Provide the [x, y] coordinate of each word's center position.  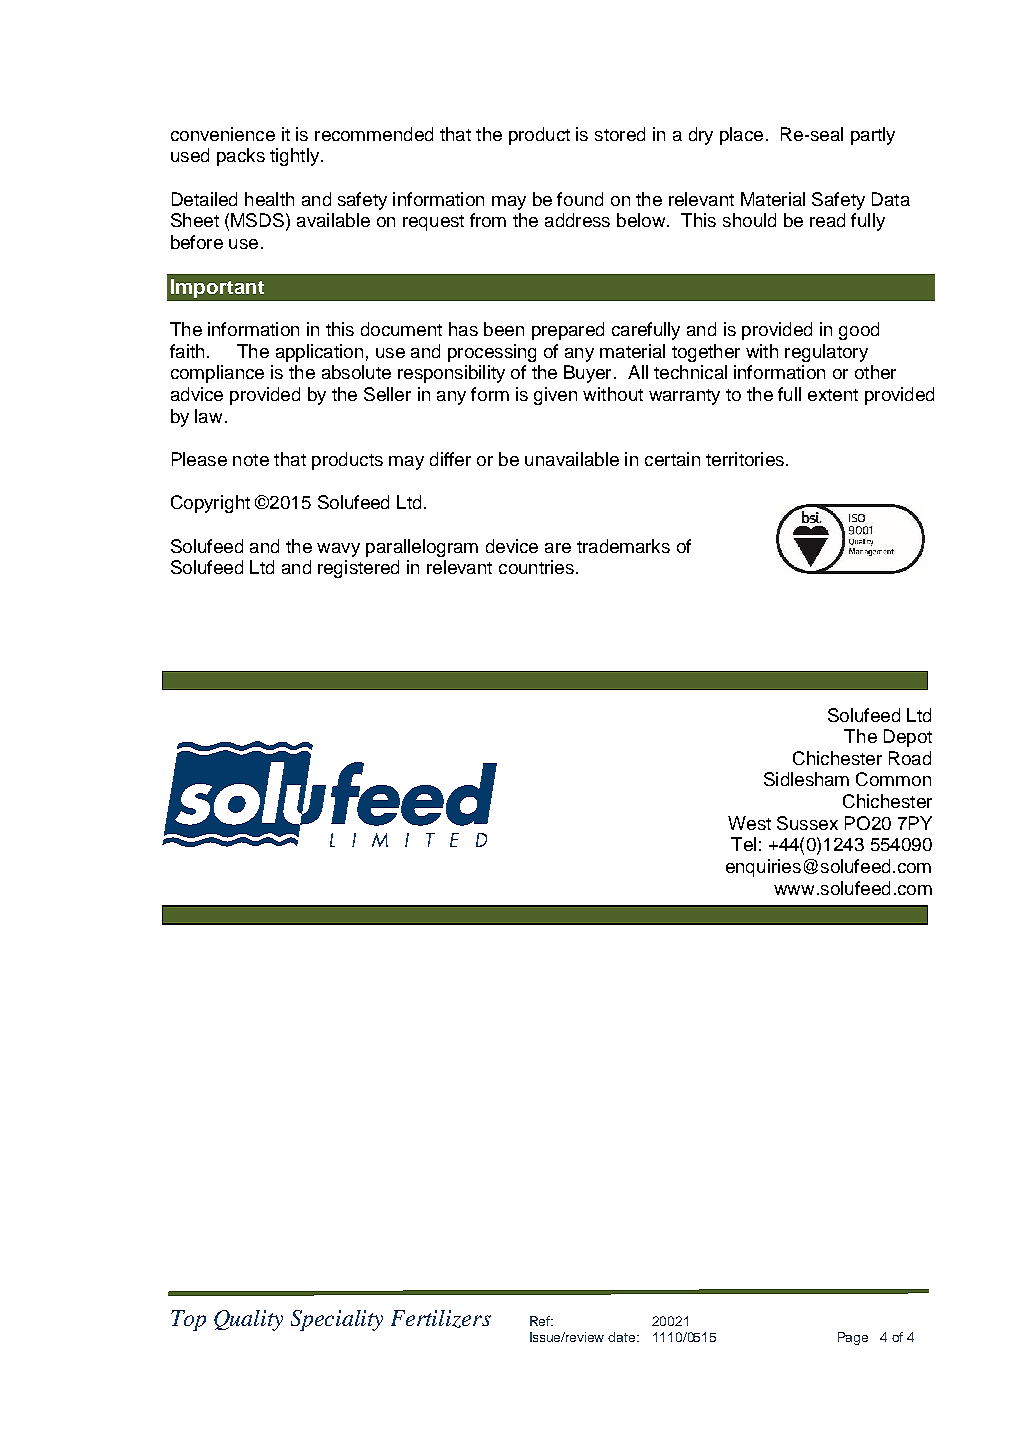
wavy [338, 550]
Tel [743, 844]
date [623, 1337]
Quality [248, 1320]
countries [536, 567]
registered [358, 569]
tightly [296, 157]
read [827, 220]
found [580, 199]
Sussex [807, 823]
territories [745, 459]
